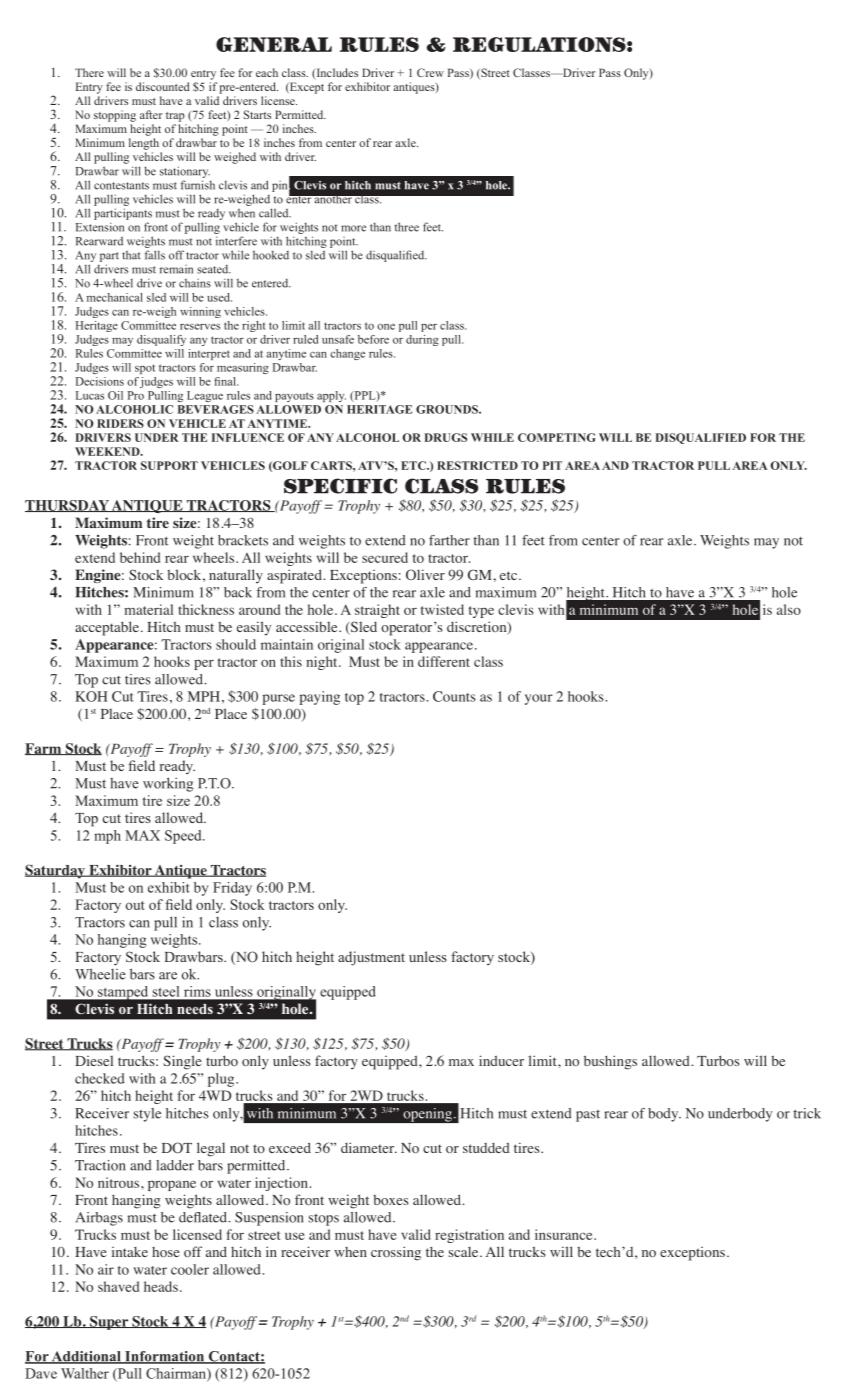 Image resolution: width=849 pixels, height=1400 pixels. I want to click on Crew, so click(430, 72).
